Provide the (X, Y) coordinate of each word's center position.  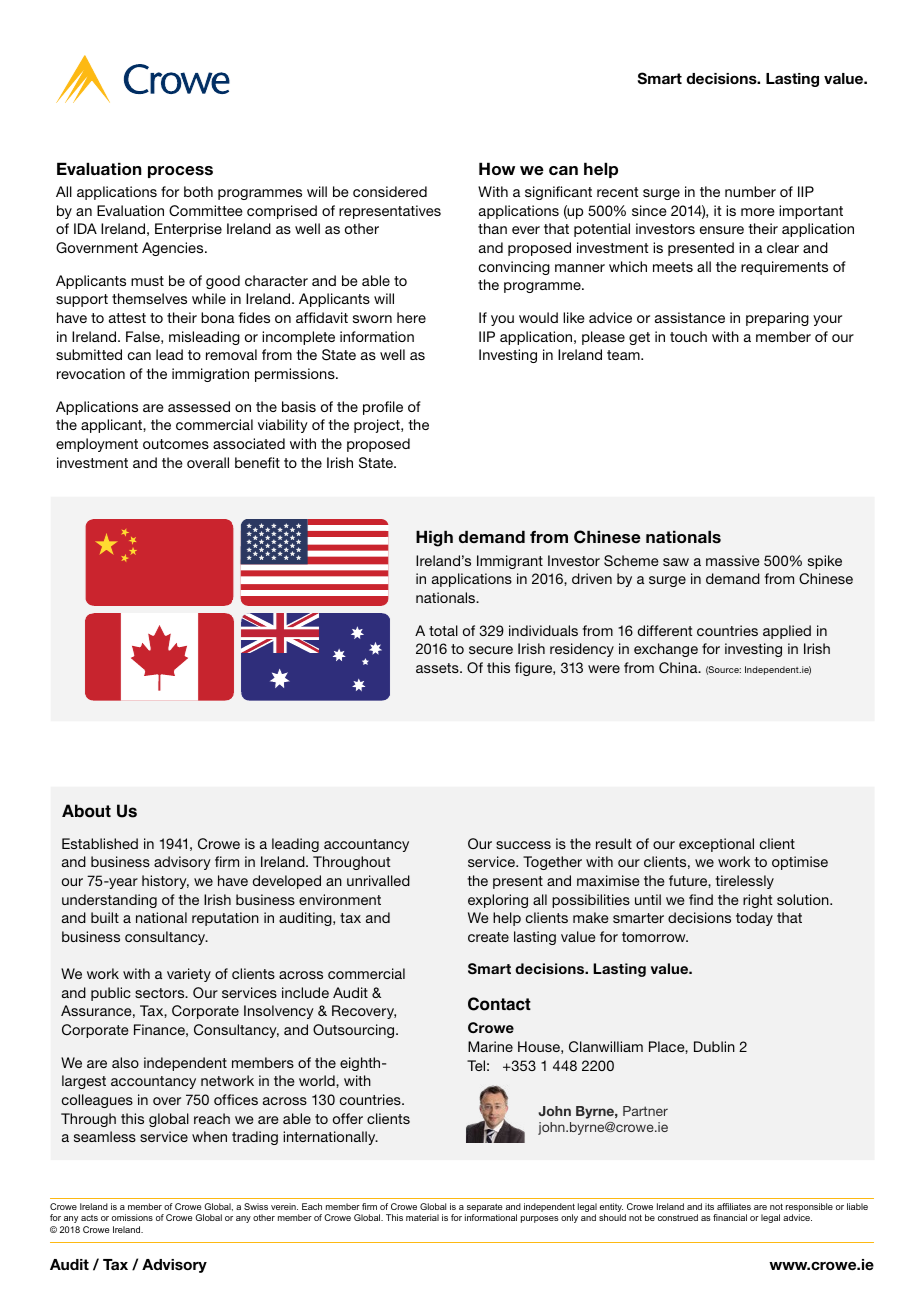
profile (383, 408)
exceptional (716, 845)
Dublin (714, 1046)
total (443, 630)
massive (733, 560)
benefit (257, 462)
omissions (132, 1217)
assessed (199, 406)
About (86, 811)
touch (688, 336)
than (492, 228)
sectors (161, 993)
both (198, 191)
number (750, 191)
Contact (499, 1004)
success (523, 845)
